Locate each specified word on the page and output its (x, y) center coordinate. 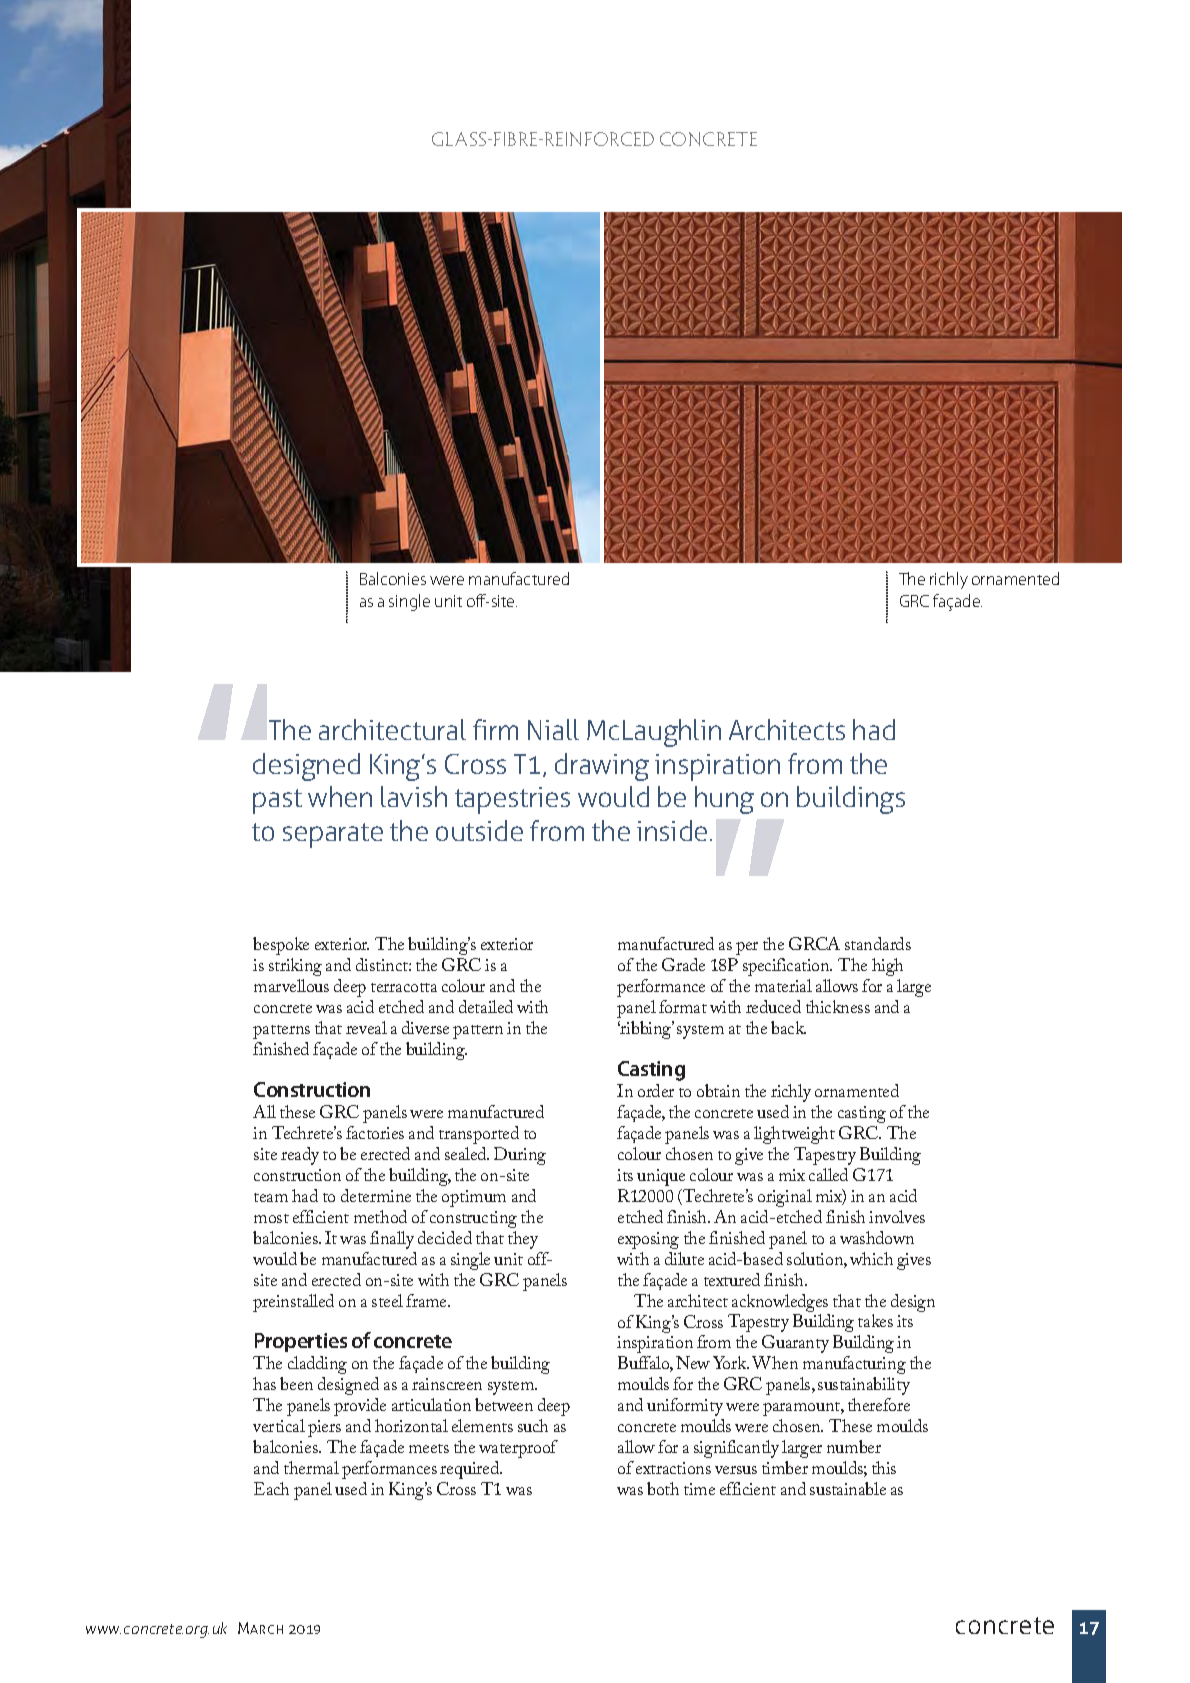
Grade (683, 964)
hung (724, 800)
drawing (602, 767)
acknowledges (780, 1303)
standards (878, 943)
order (656, 1090)
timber (785, 1467)
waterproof (518, 1449)
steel (387, 1300)
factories (375, 1132)
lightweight (794, 1135)
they (523, 1240)
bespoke (281, 946)
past (277, 801)
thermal (311, 1467)
